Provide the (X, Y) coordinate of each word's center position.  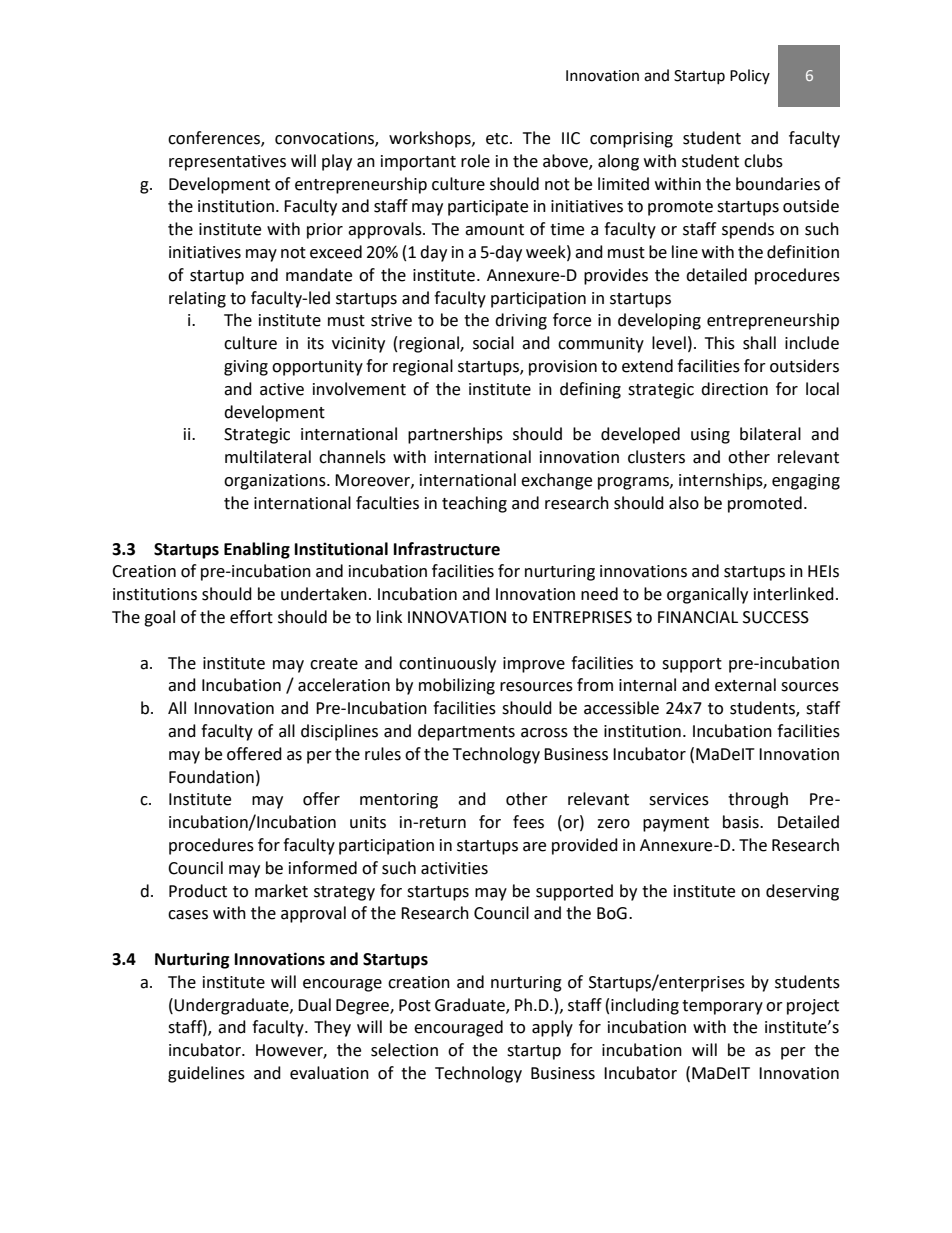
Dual (314, 1005)
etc (498, 139)
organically (707, 595)
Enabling (257, 550)
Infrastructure (447, 549)
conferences (215, 138)
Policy (750, 76)
